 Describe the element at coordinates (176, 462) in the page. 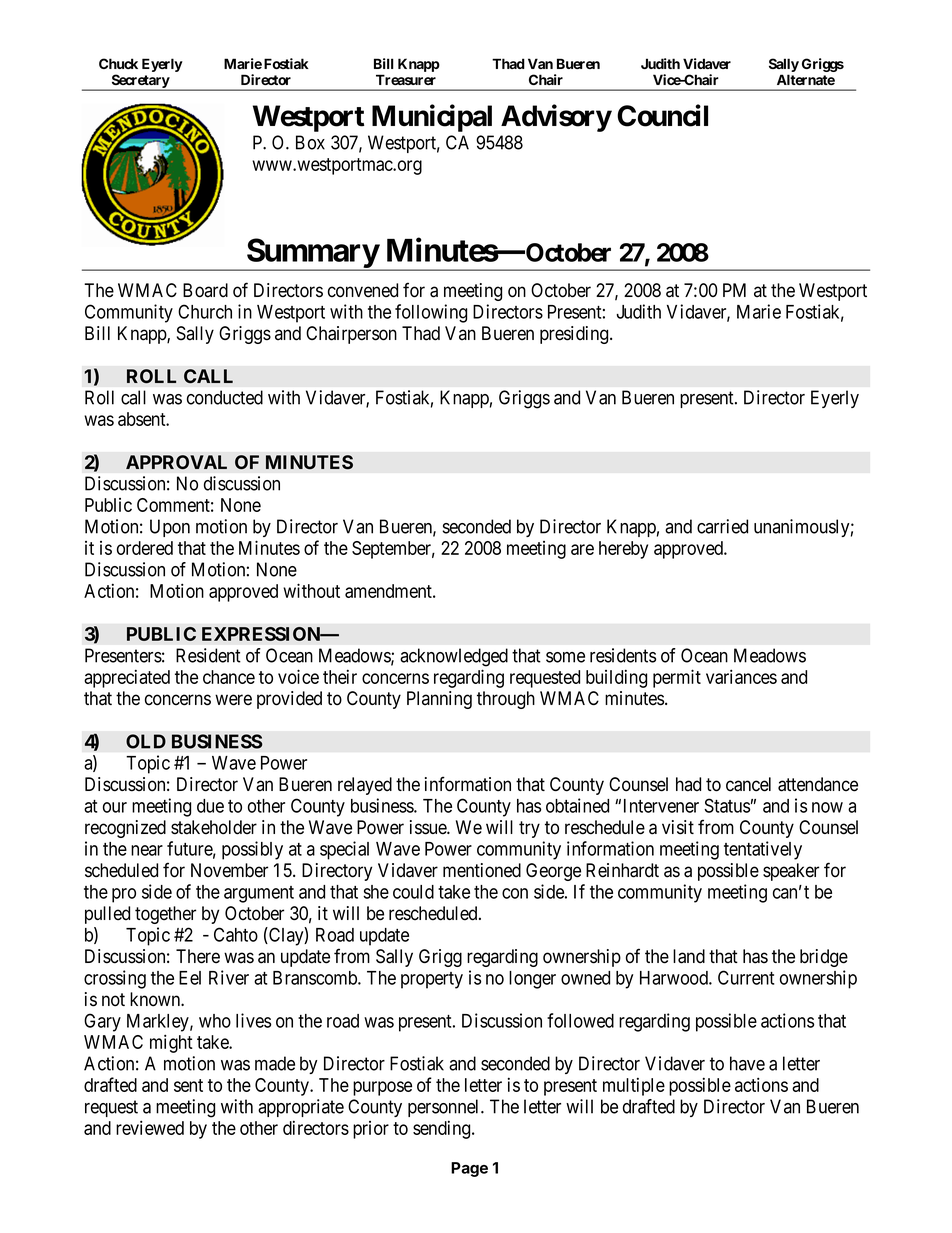

I see `APPROVAL` at that location.
